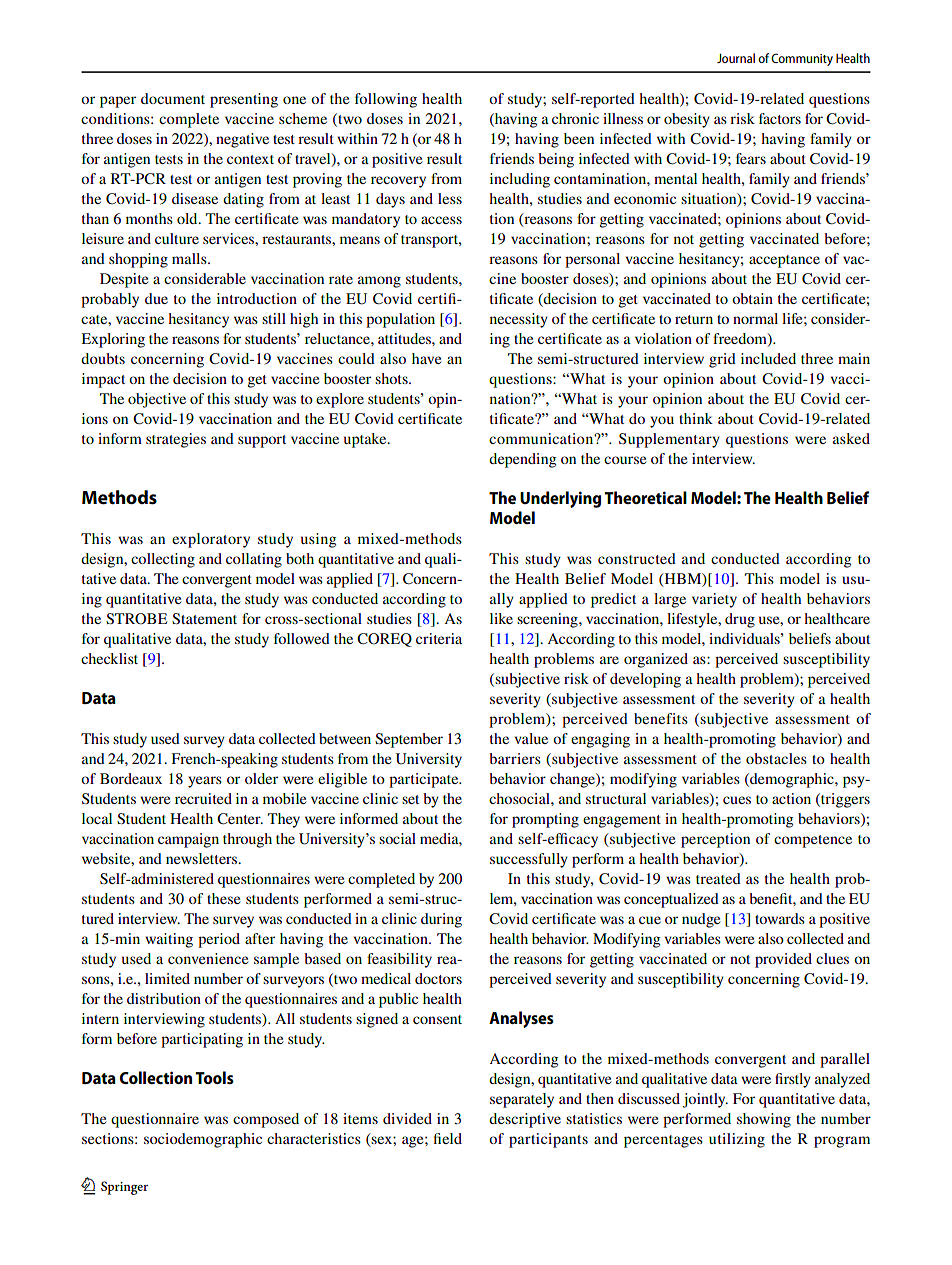  I want to click on Statement, so click(204, 618).
